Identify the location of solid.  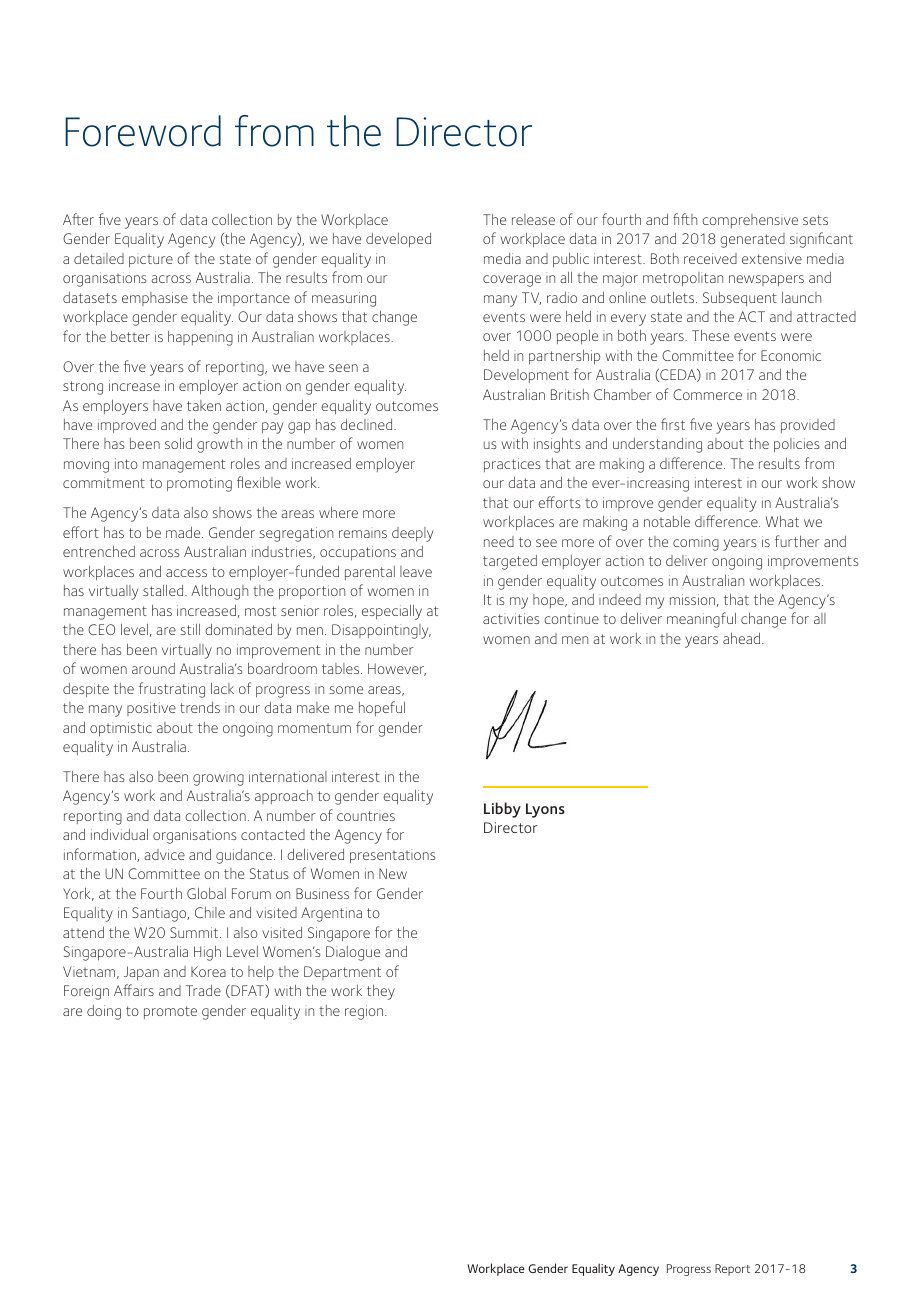
(178, 443).
